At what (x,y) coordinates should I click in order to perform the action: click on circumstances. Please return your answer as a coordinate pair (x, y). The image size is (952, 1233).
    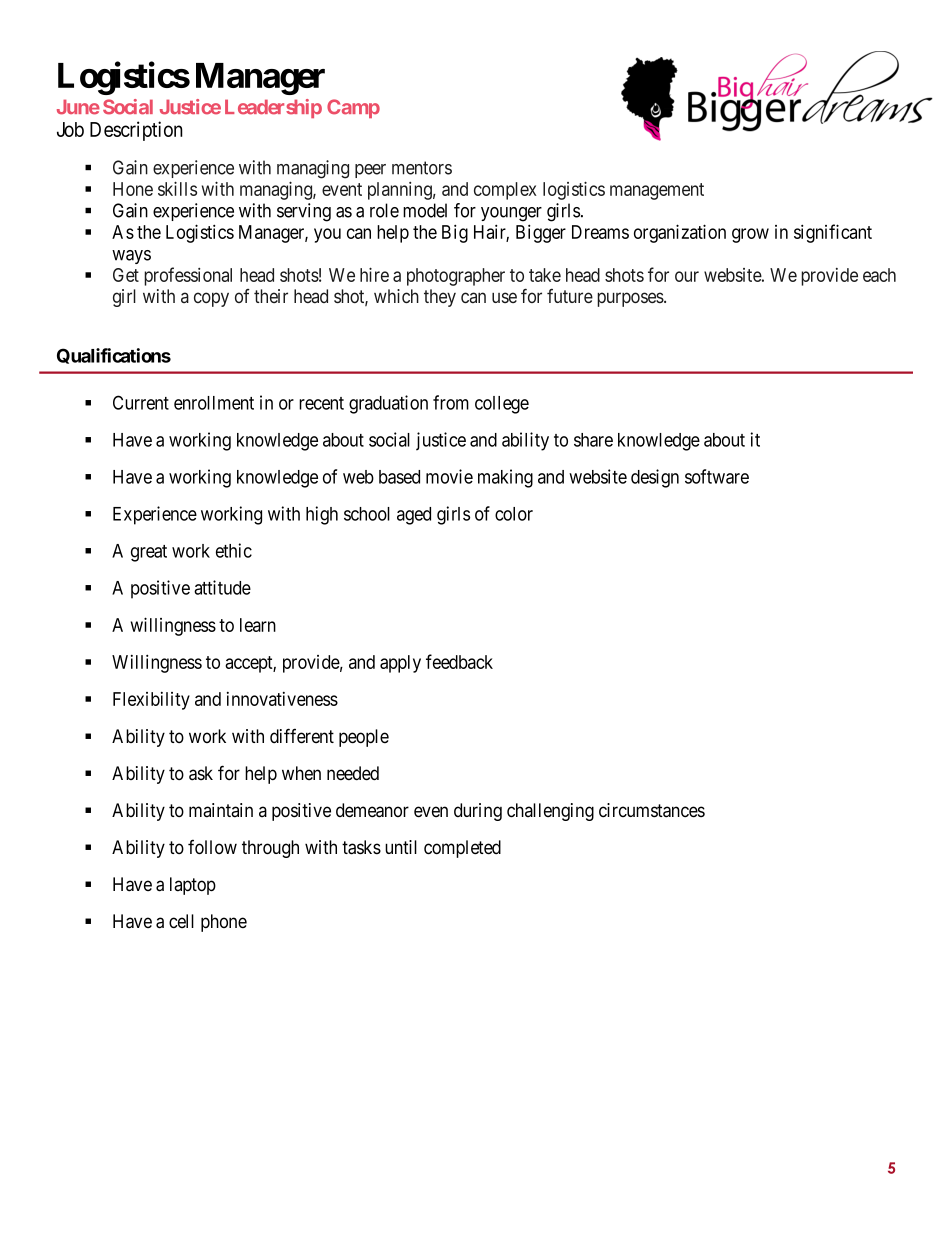
    Looking at the image, I should click on (652, 810).
